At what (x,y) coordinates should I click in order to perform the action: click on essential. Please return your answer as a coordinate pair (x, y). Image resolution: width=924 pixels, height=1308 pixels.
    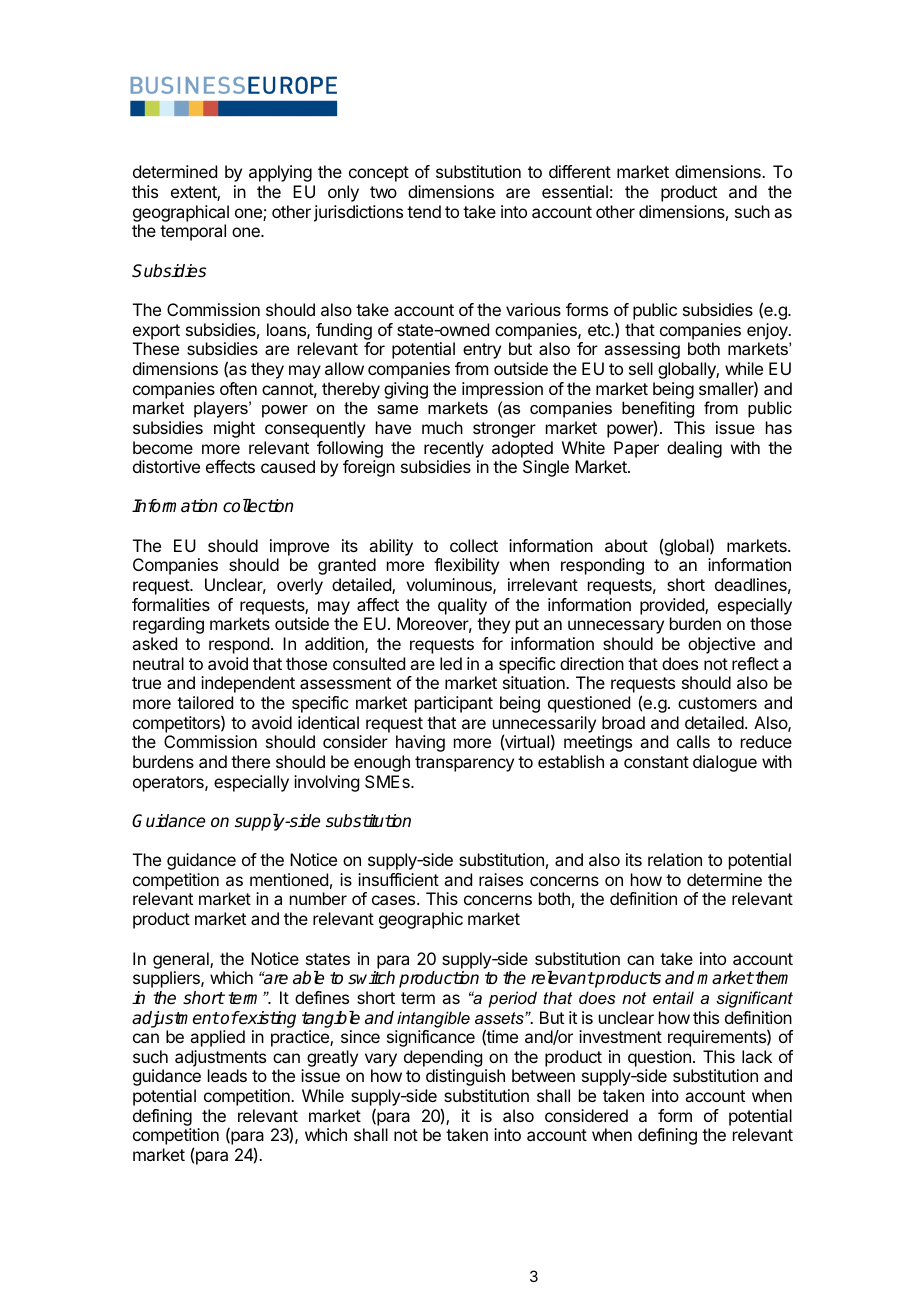
    Looking at the image, I should click on (575, 191).
